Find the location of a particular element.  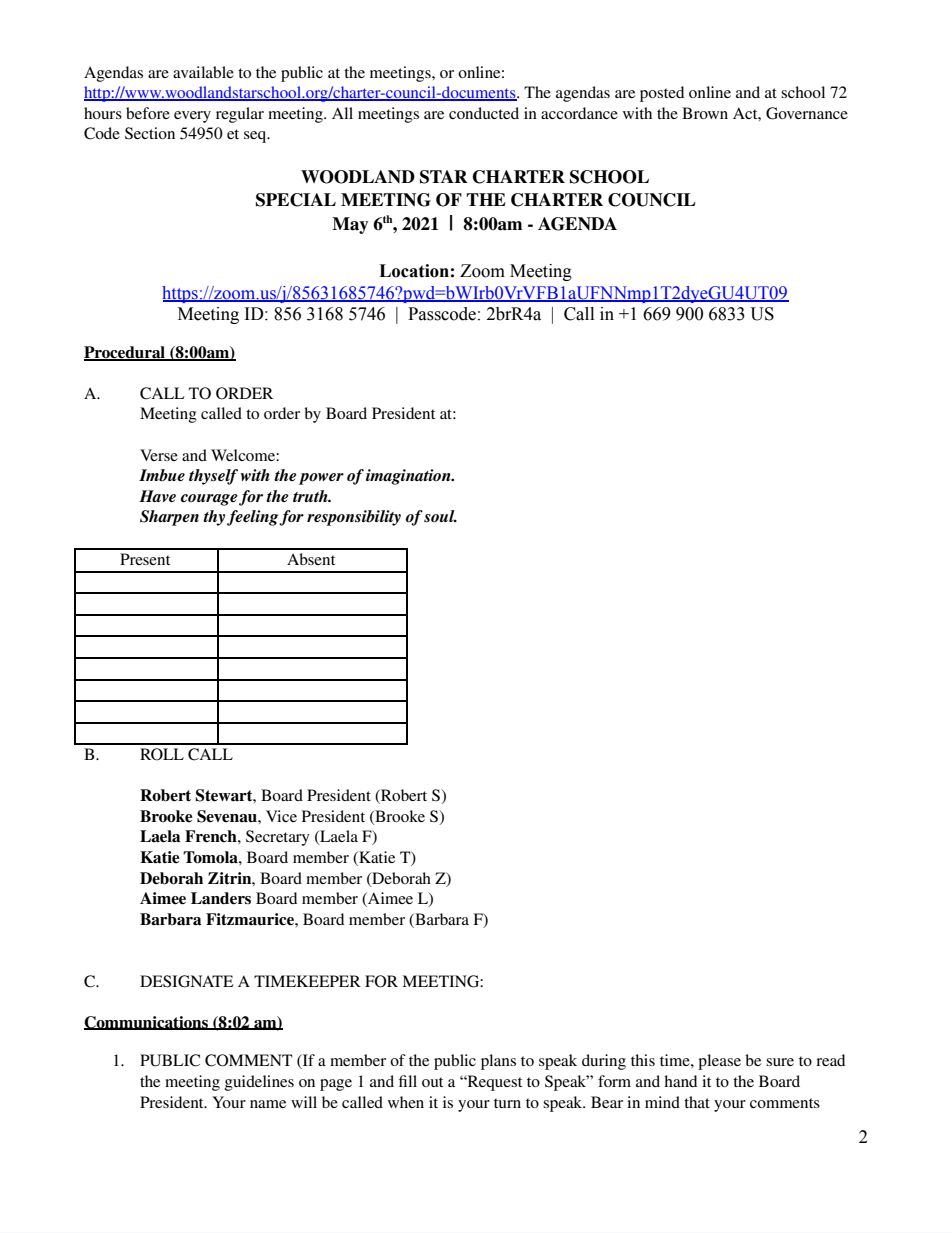

plans is located at coordinates (498, 1062).
